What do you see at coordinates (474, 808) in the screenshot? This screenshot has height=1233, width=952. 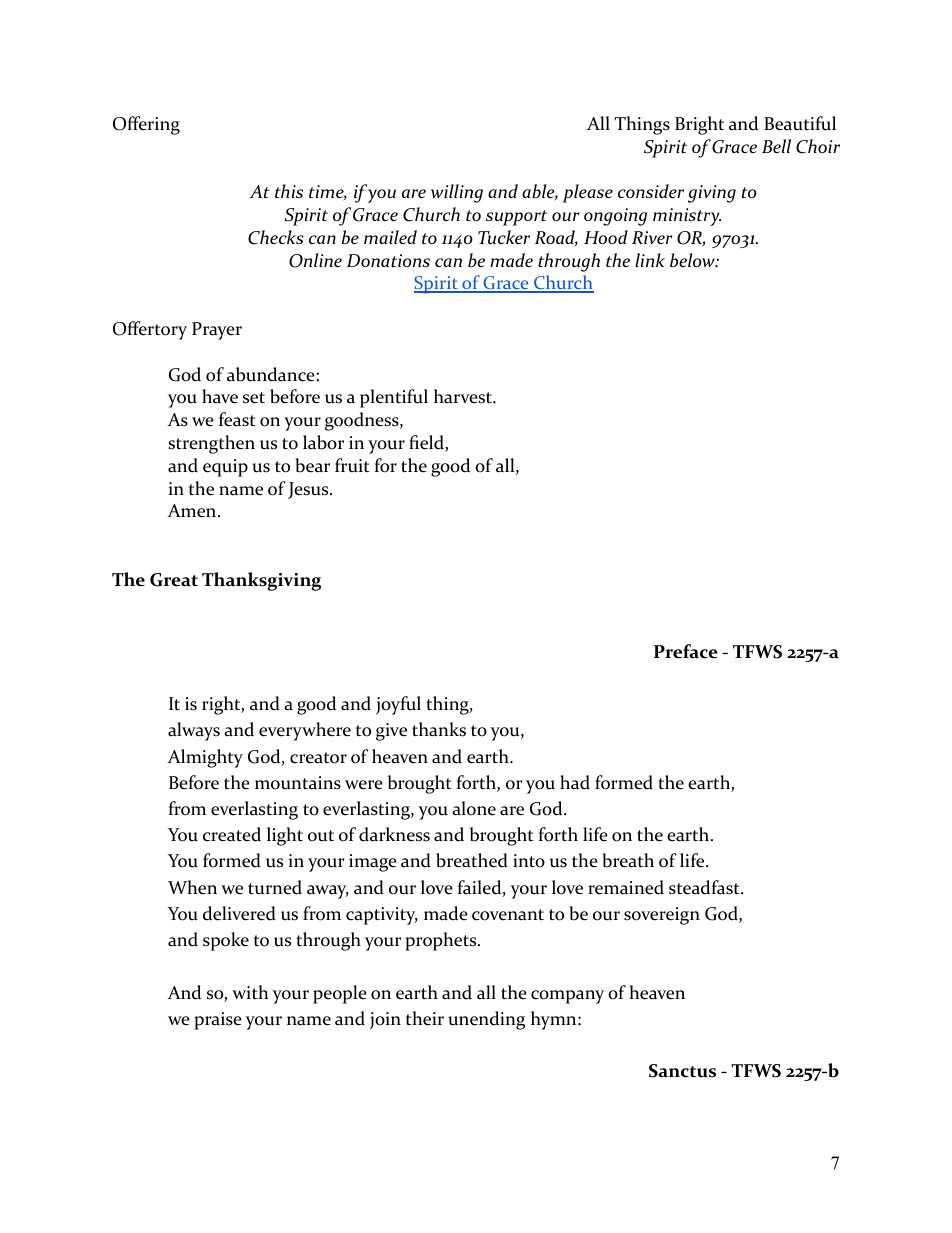 I see `alone` at bounding box center [474, 808].
